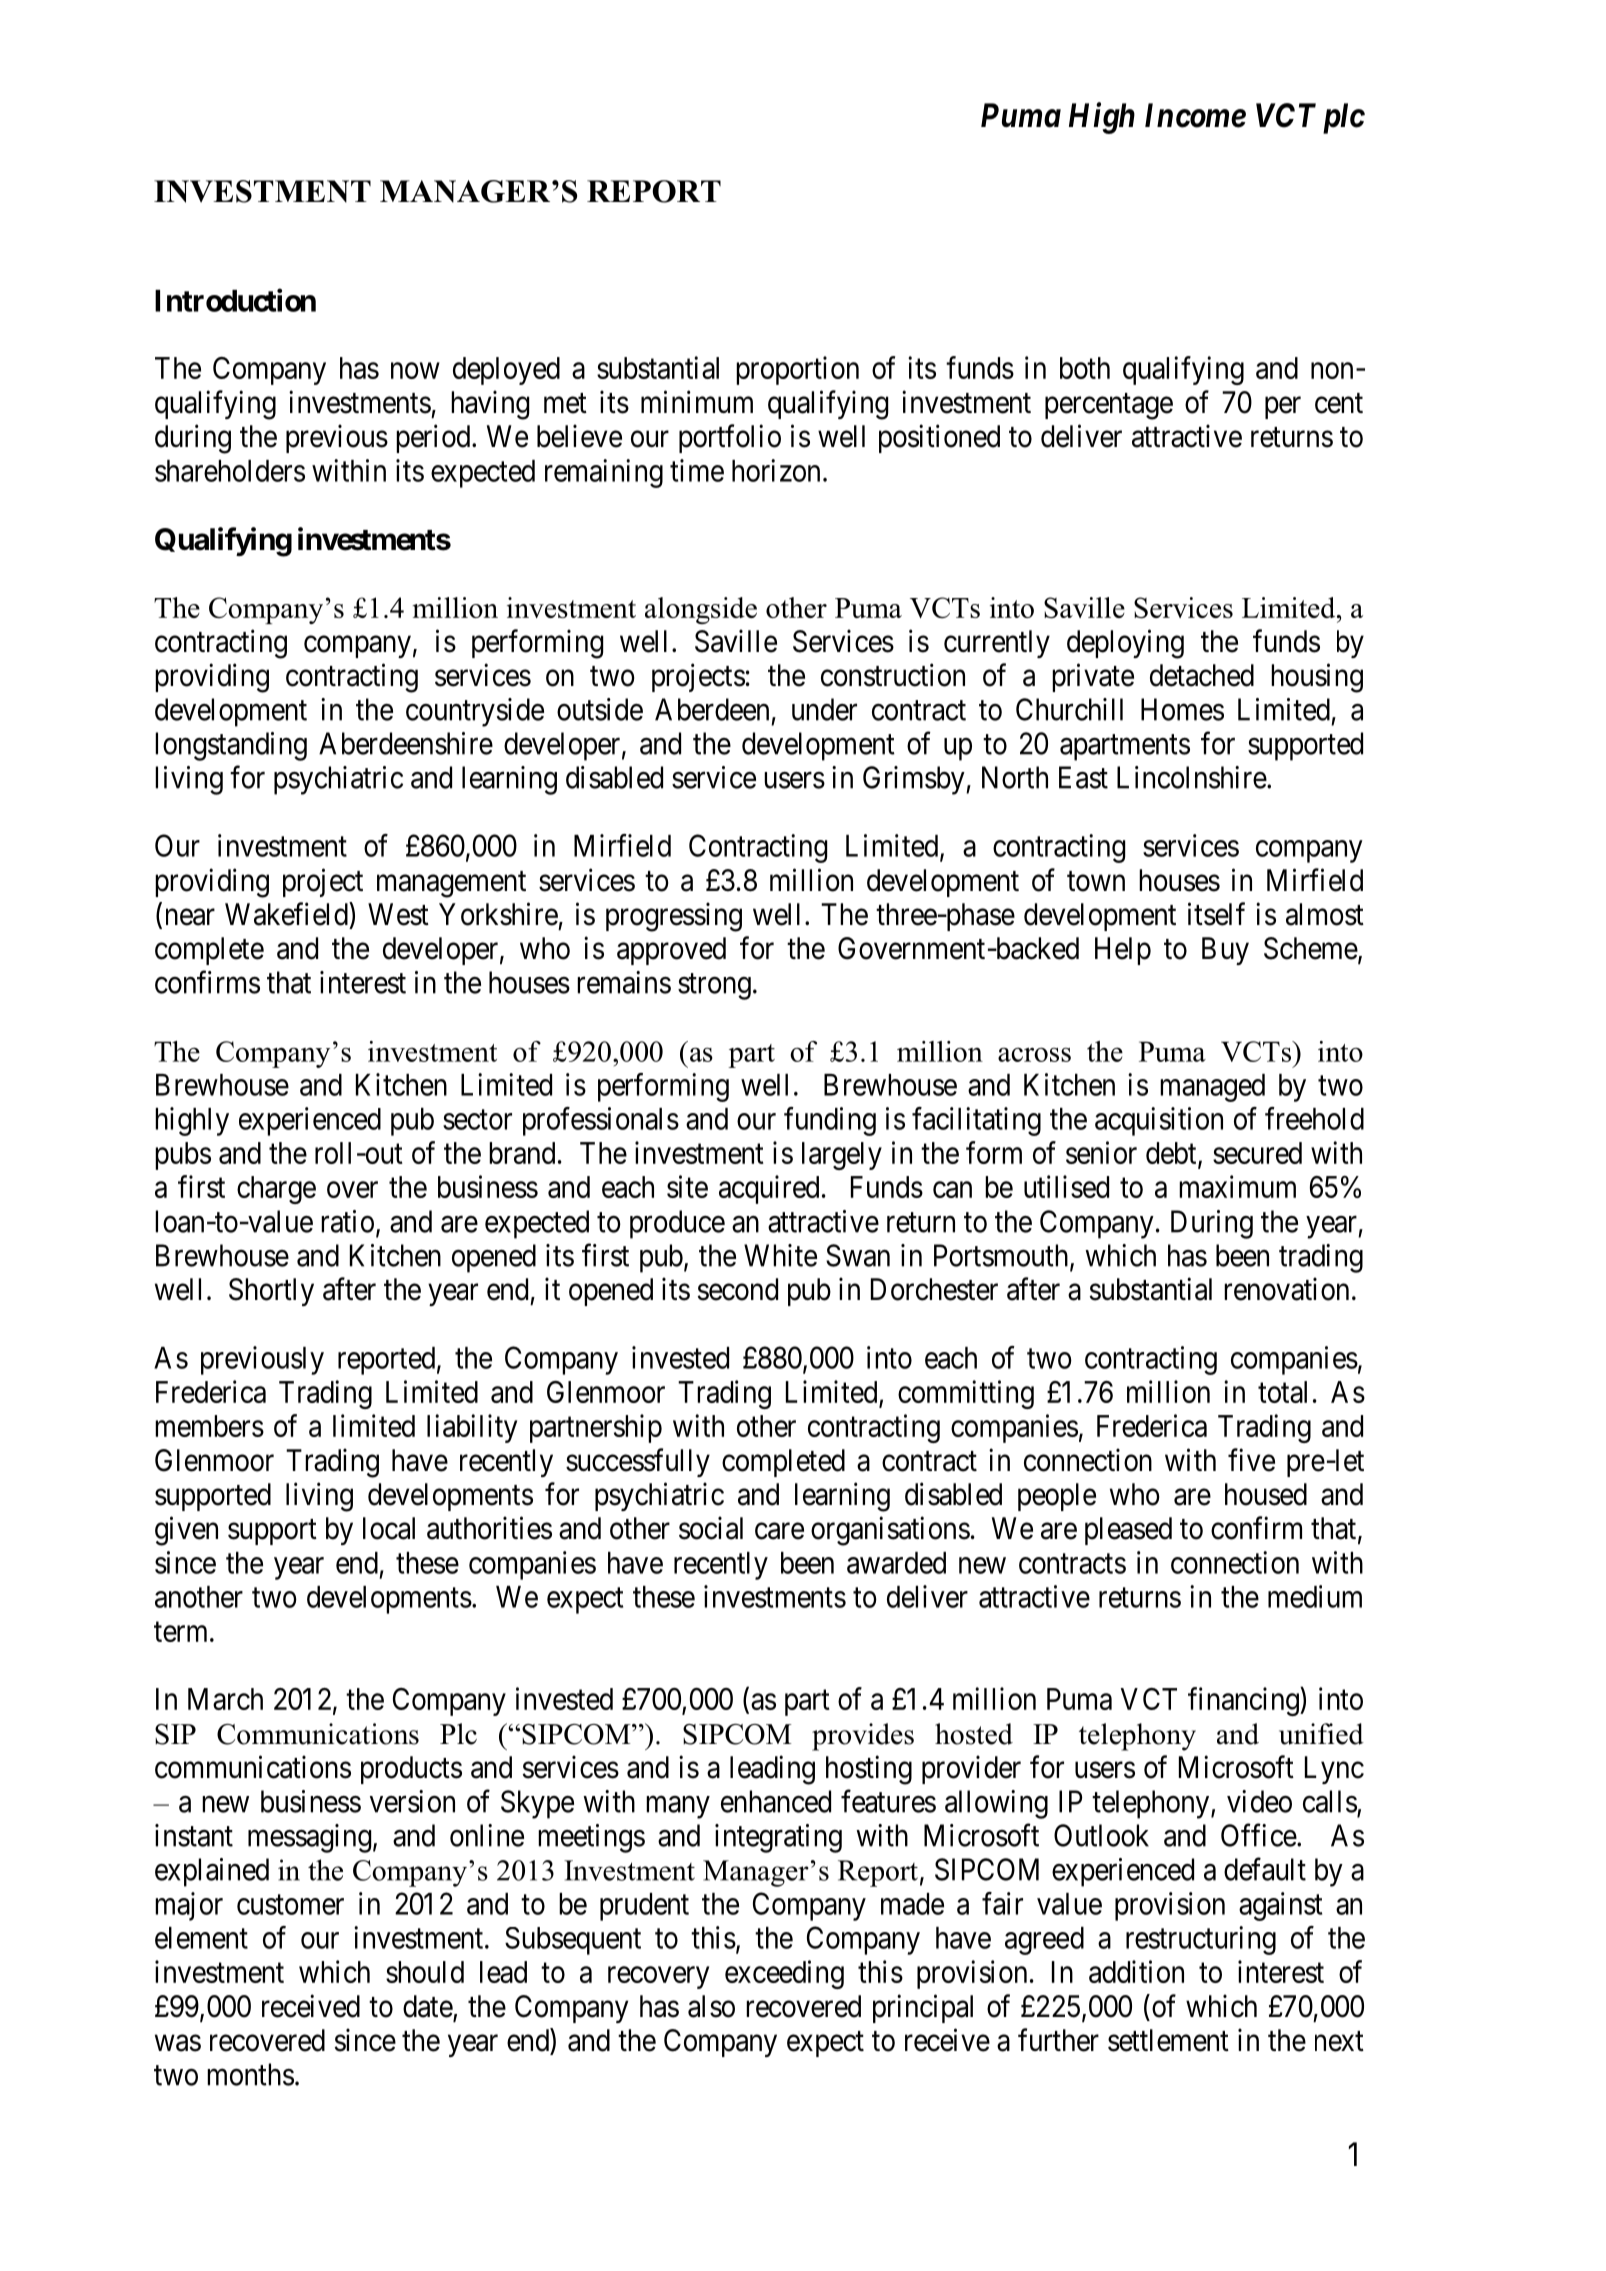  What do you see at coordinates (425, 1972) in the screenshot?
I see `should` at bounding box center [425, 1972].
